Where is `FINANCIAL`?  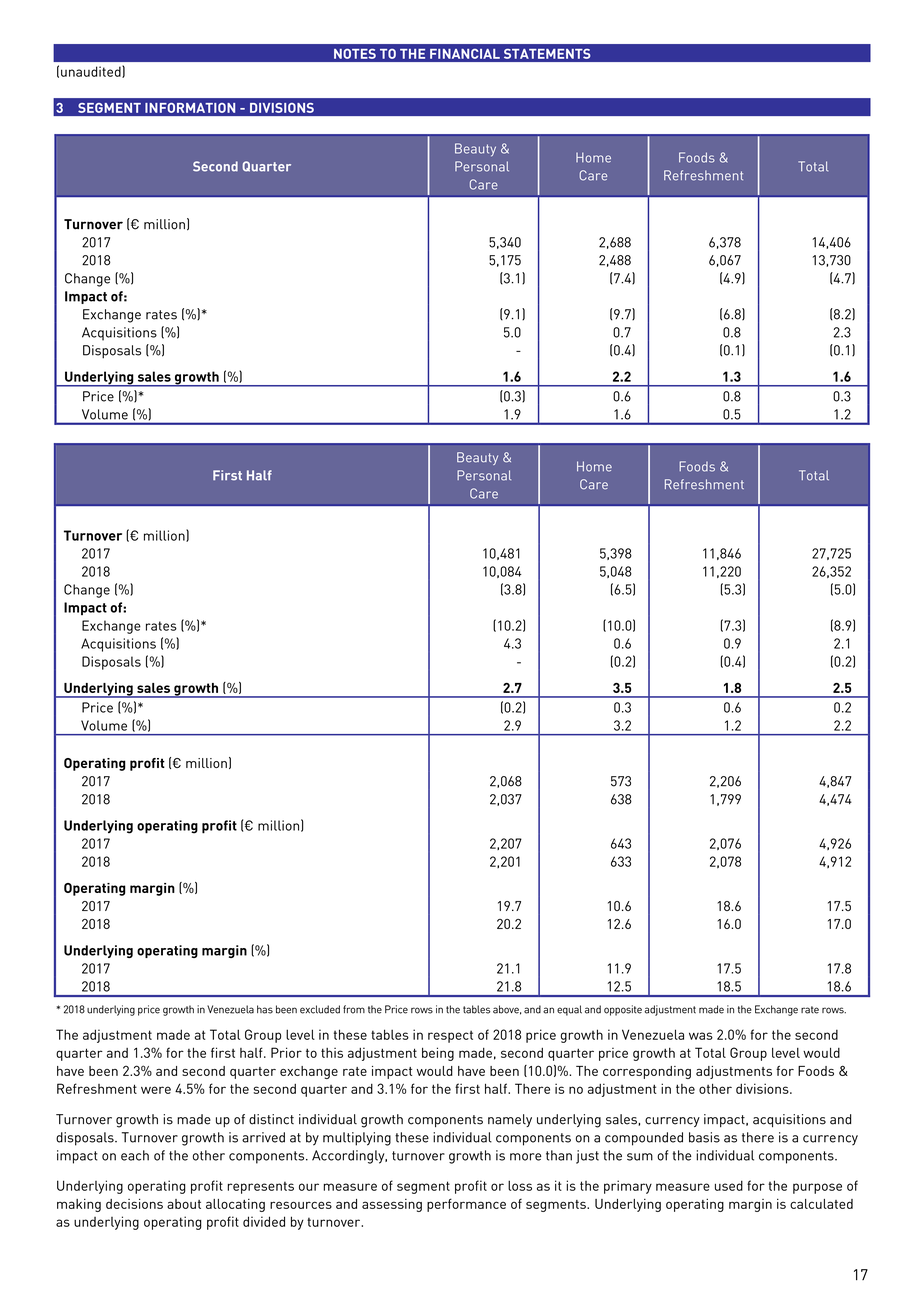 FINANCIAL is located at coordinates (465, 54).
